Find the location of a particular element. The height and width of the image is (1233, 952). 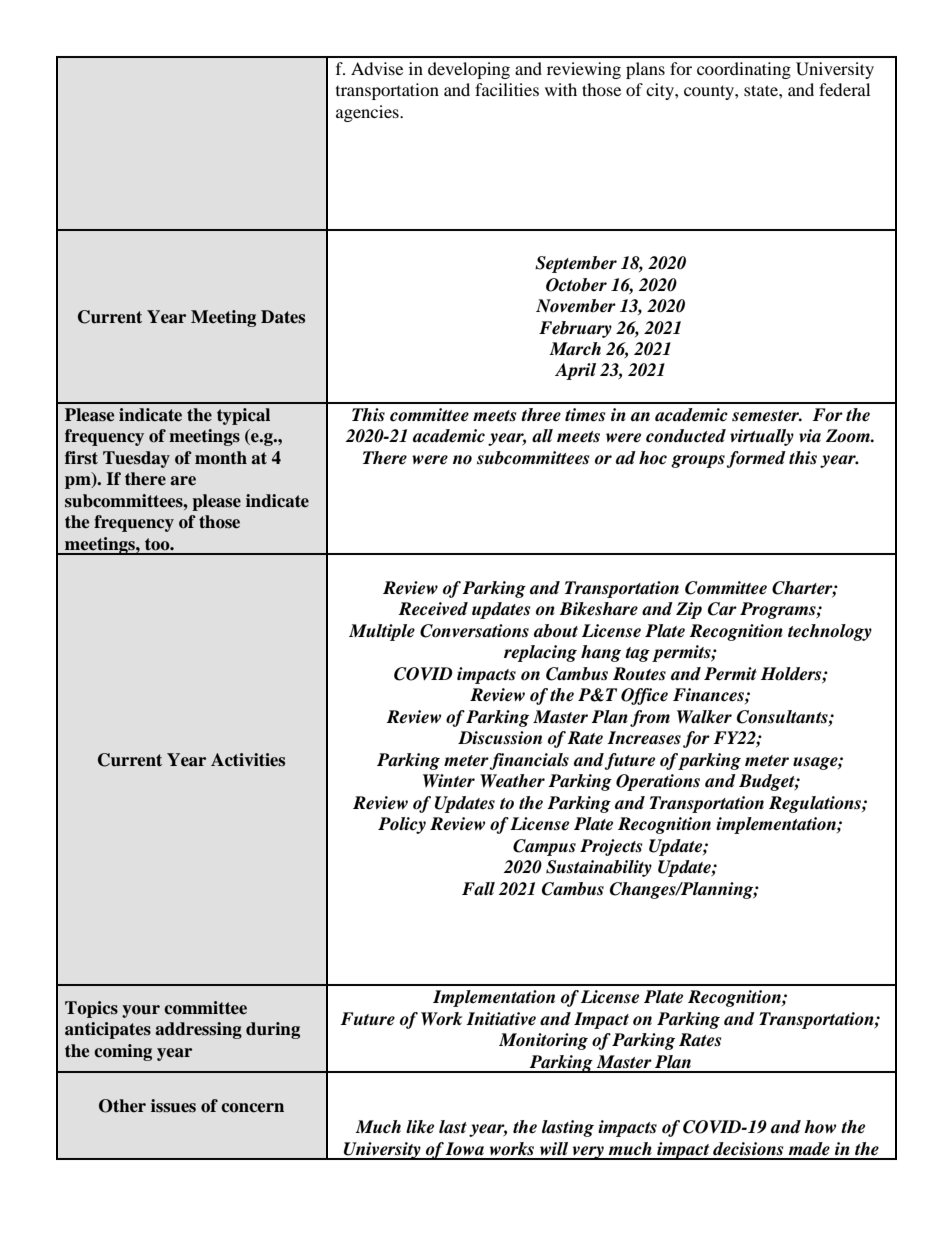

Iowa is located at coordinates (464, 1149).
